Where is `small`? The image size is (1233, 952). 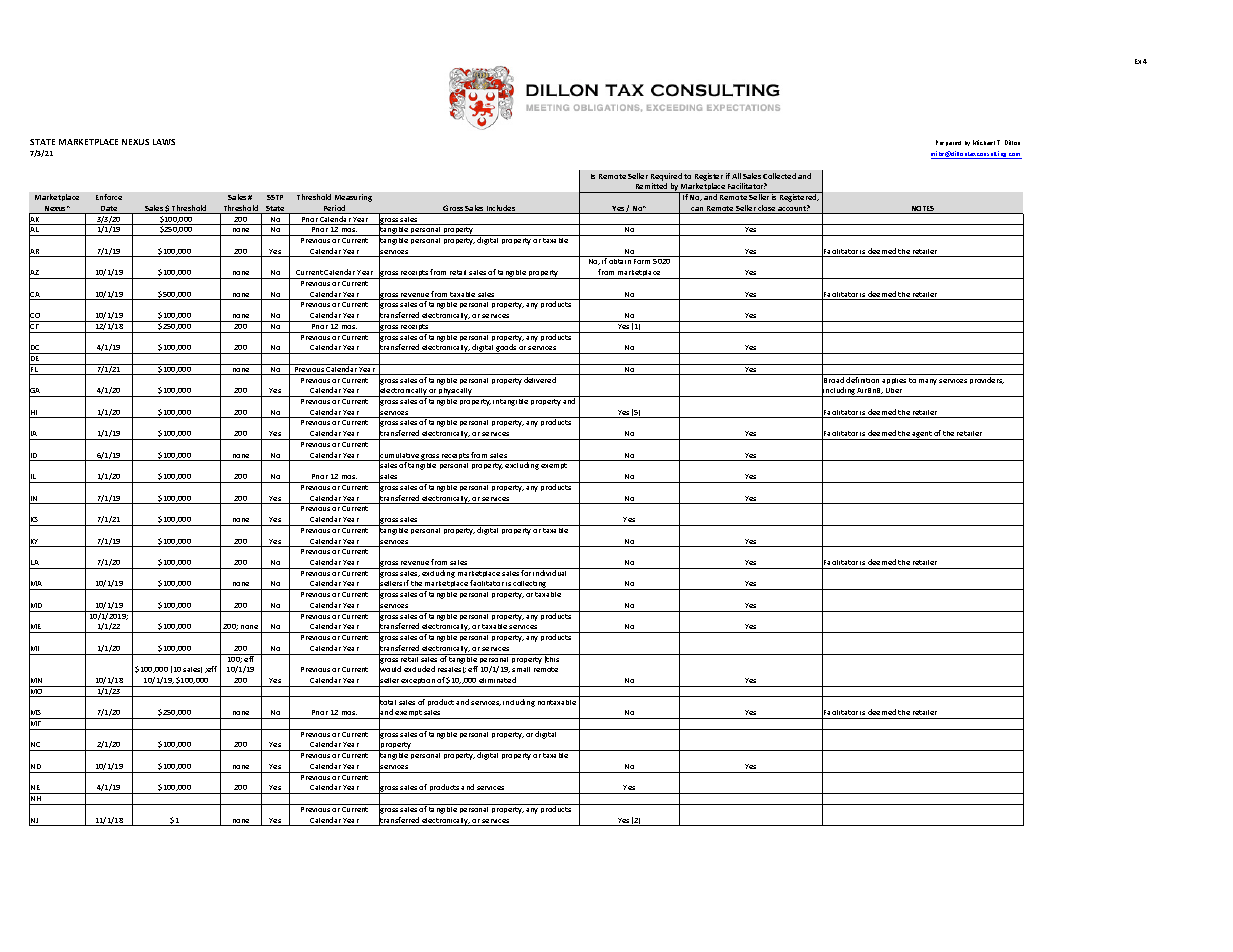
small is located at coordinates (521, 669).
